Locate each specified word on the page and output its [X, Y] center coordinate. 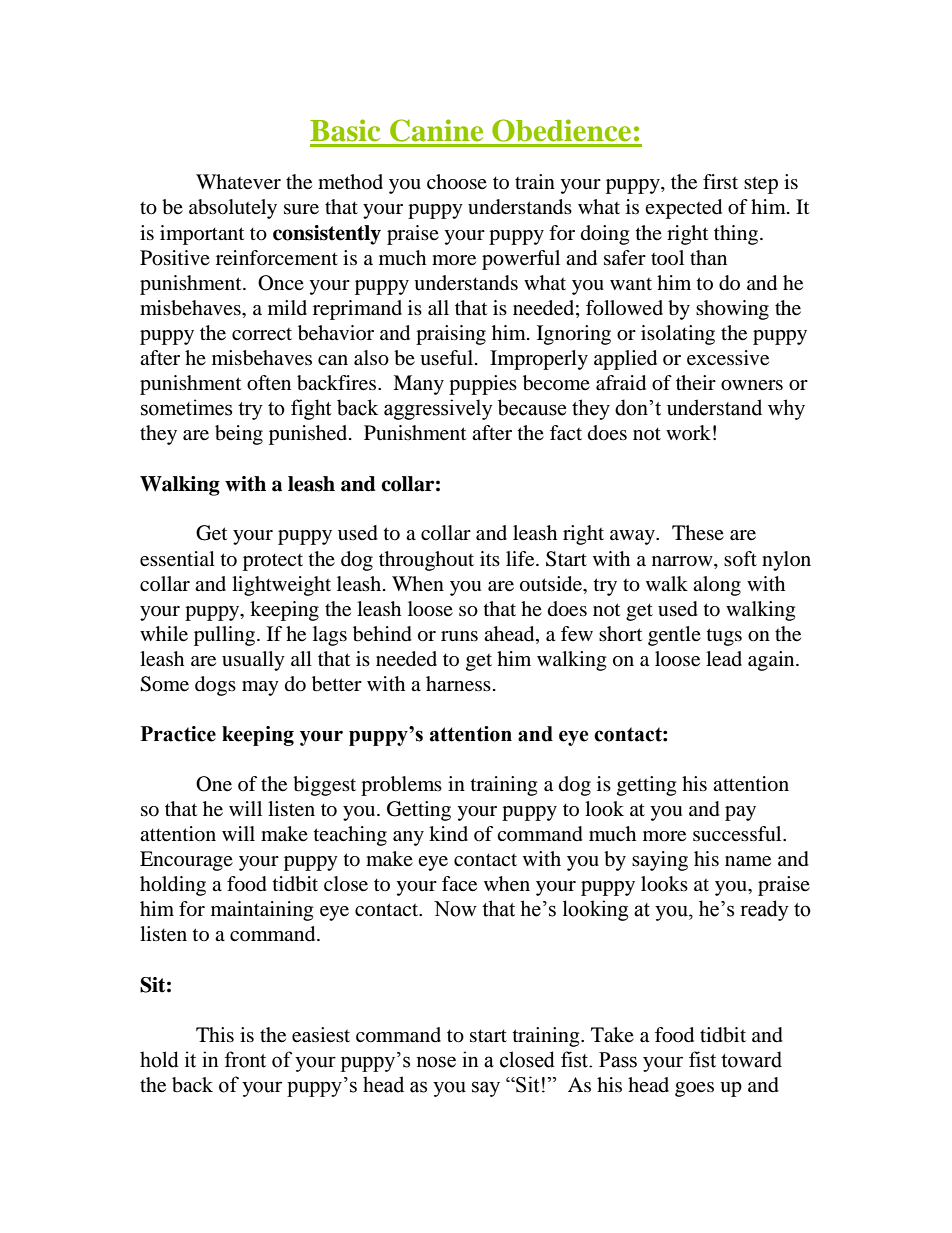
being [239, 435]
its [490, 558]
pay [740, 813]
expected [683, 209]
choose [457, 182]
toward [751, 1059]
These [698, 532]
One [214, 784]
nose [436, 1062]
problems [401, 786]
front [245, 1059]
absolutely [233, 209]
